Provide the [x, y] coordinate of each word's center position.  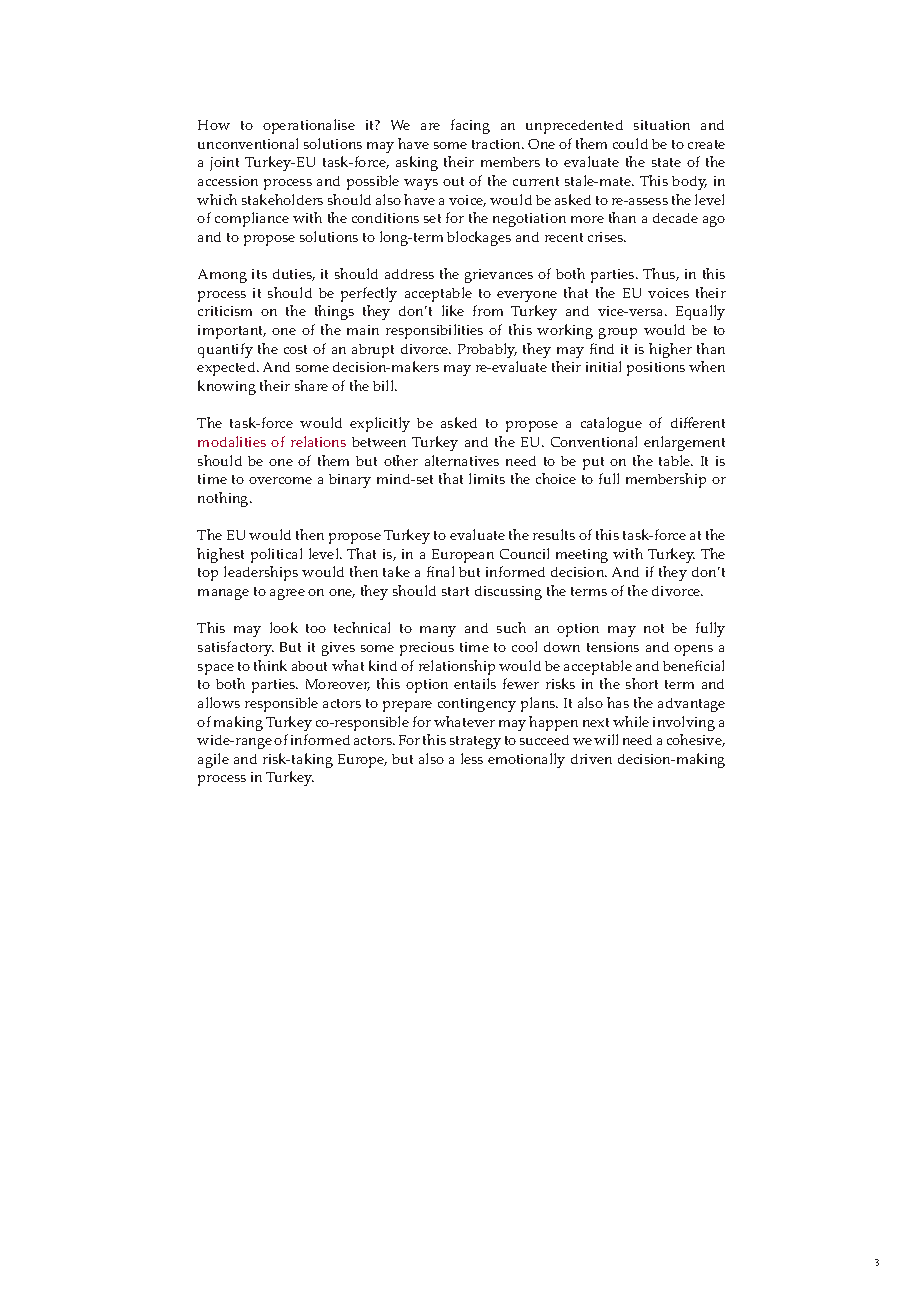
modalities [232, 441]
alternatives [462, 460]
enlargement [684, 443]
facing [470, 126]
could [630, 143]
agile [213, 760]
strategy [475, 742]
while [631, 721]
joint [224, 164]
